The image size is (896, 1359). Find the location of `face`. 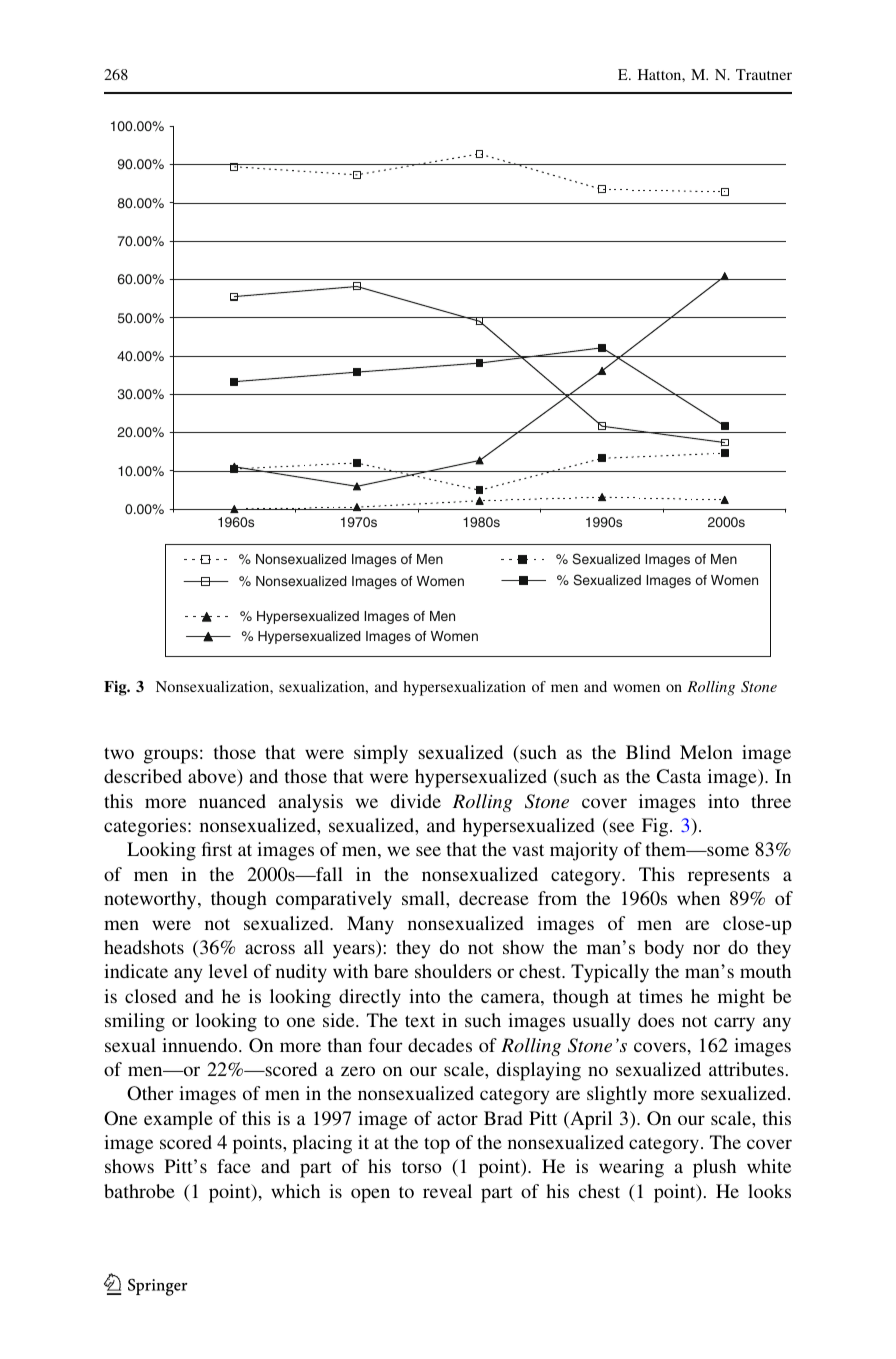

face is located at coordinates (234, 1166).
